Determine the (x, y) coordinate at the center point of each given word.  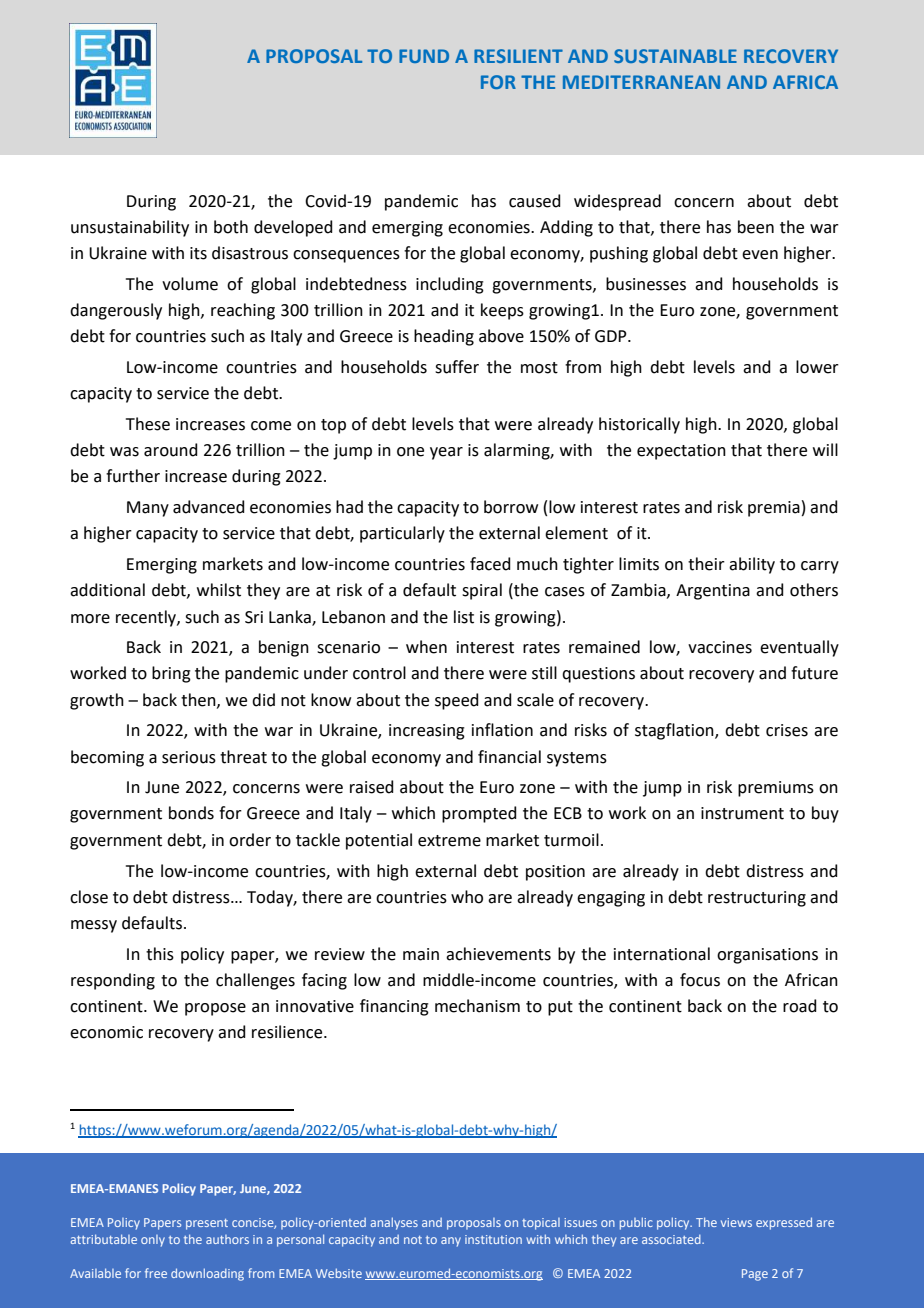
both (231, 227)
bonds (191, 813)
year (446, 453)
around (171, 450)
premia (774, 509)
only (153, 1241)
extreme (449, 841)
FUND (424, 56)
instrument (742, 813)
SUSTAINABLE (675, 56)
